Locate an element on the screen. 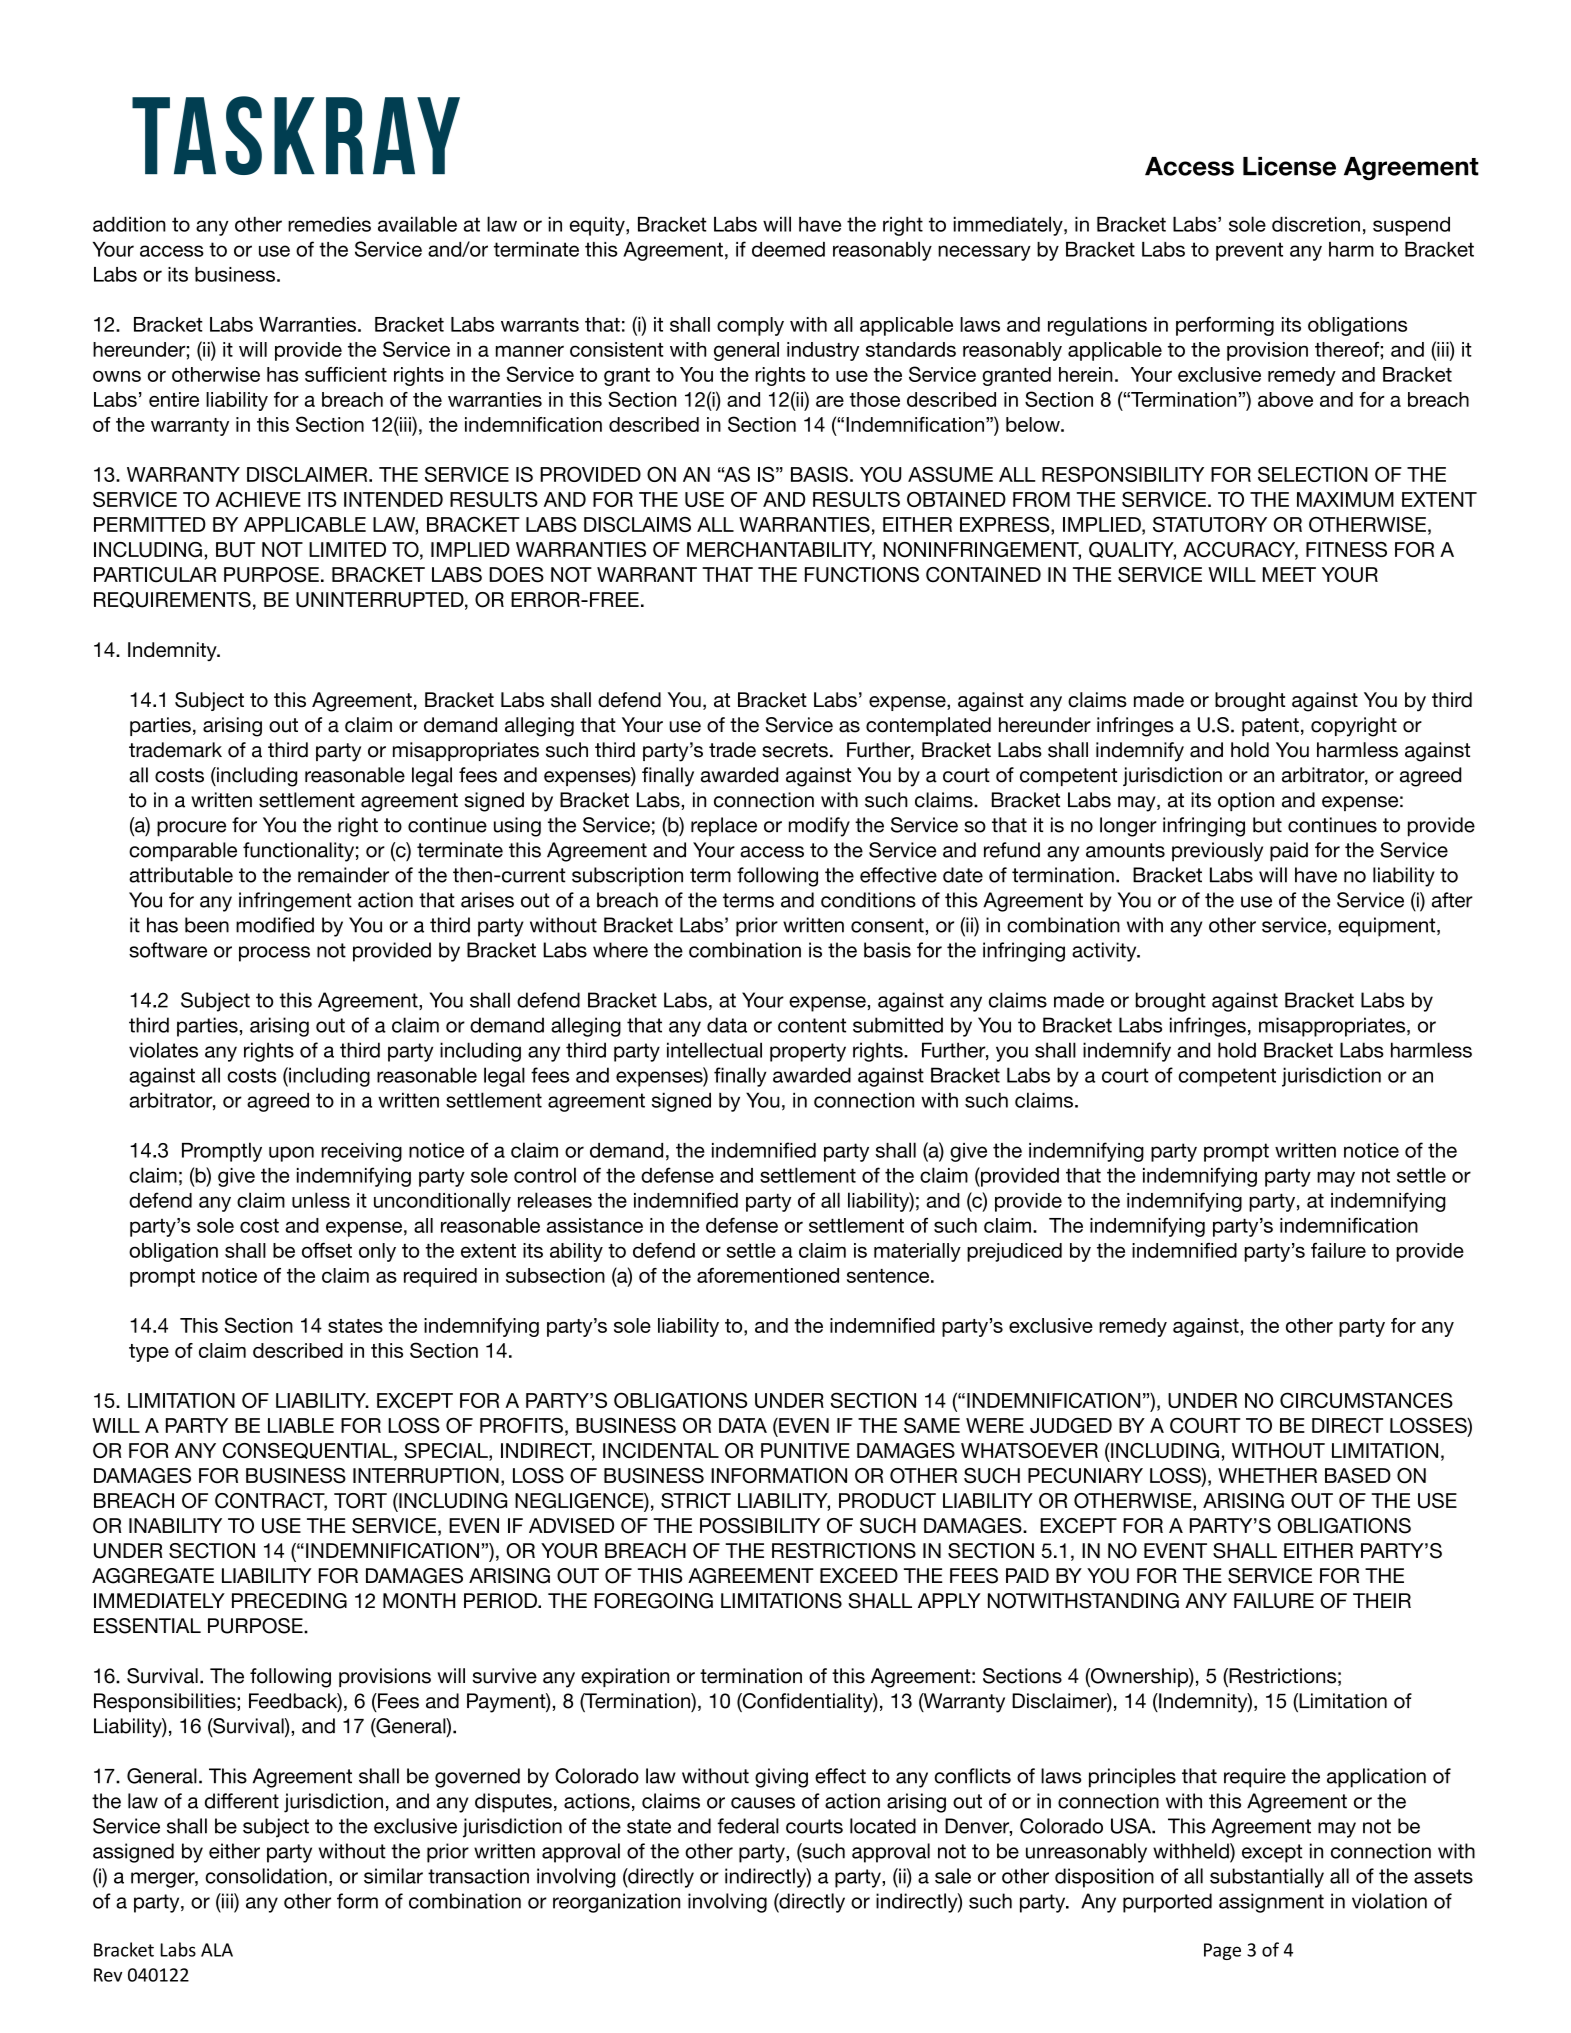 The image size is (1571, 2033). assignment is located at coordinates (1271, 1903).
